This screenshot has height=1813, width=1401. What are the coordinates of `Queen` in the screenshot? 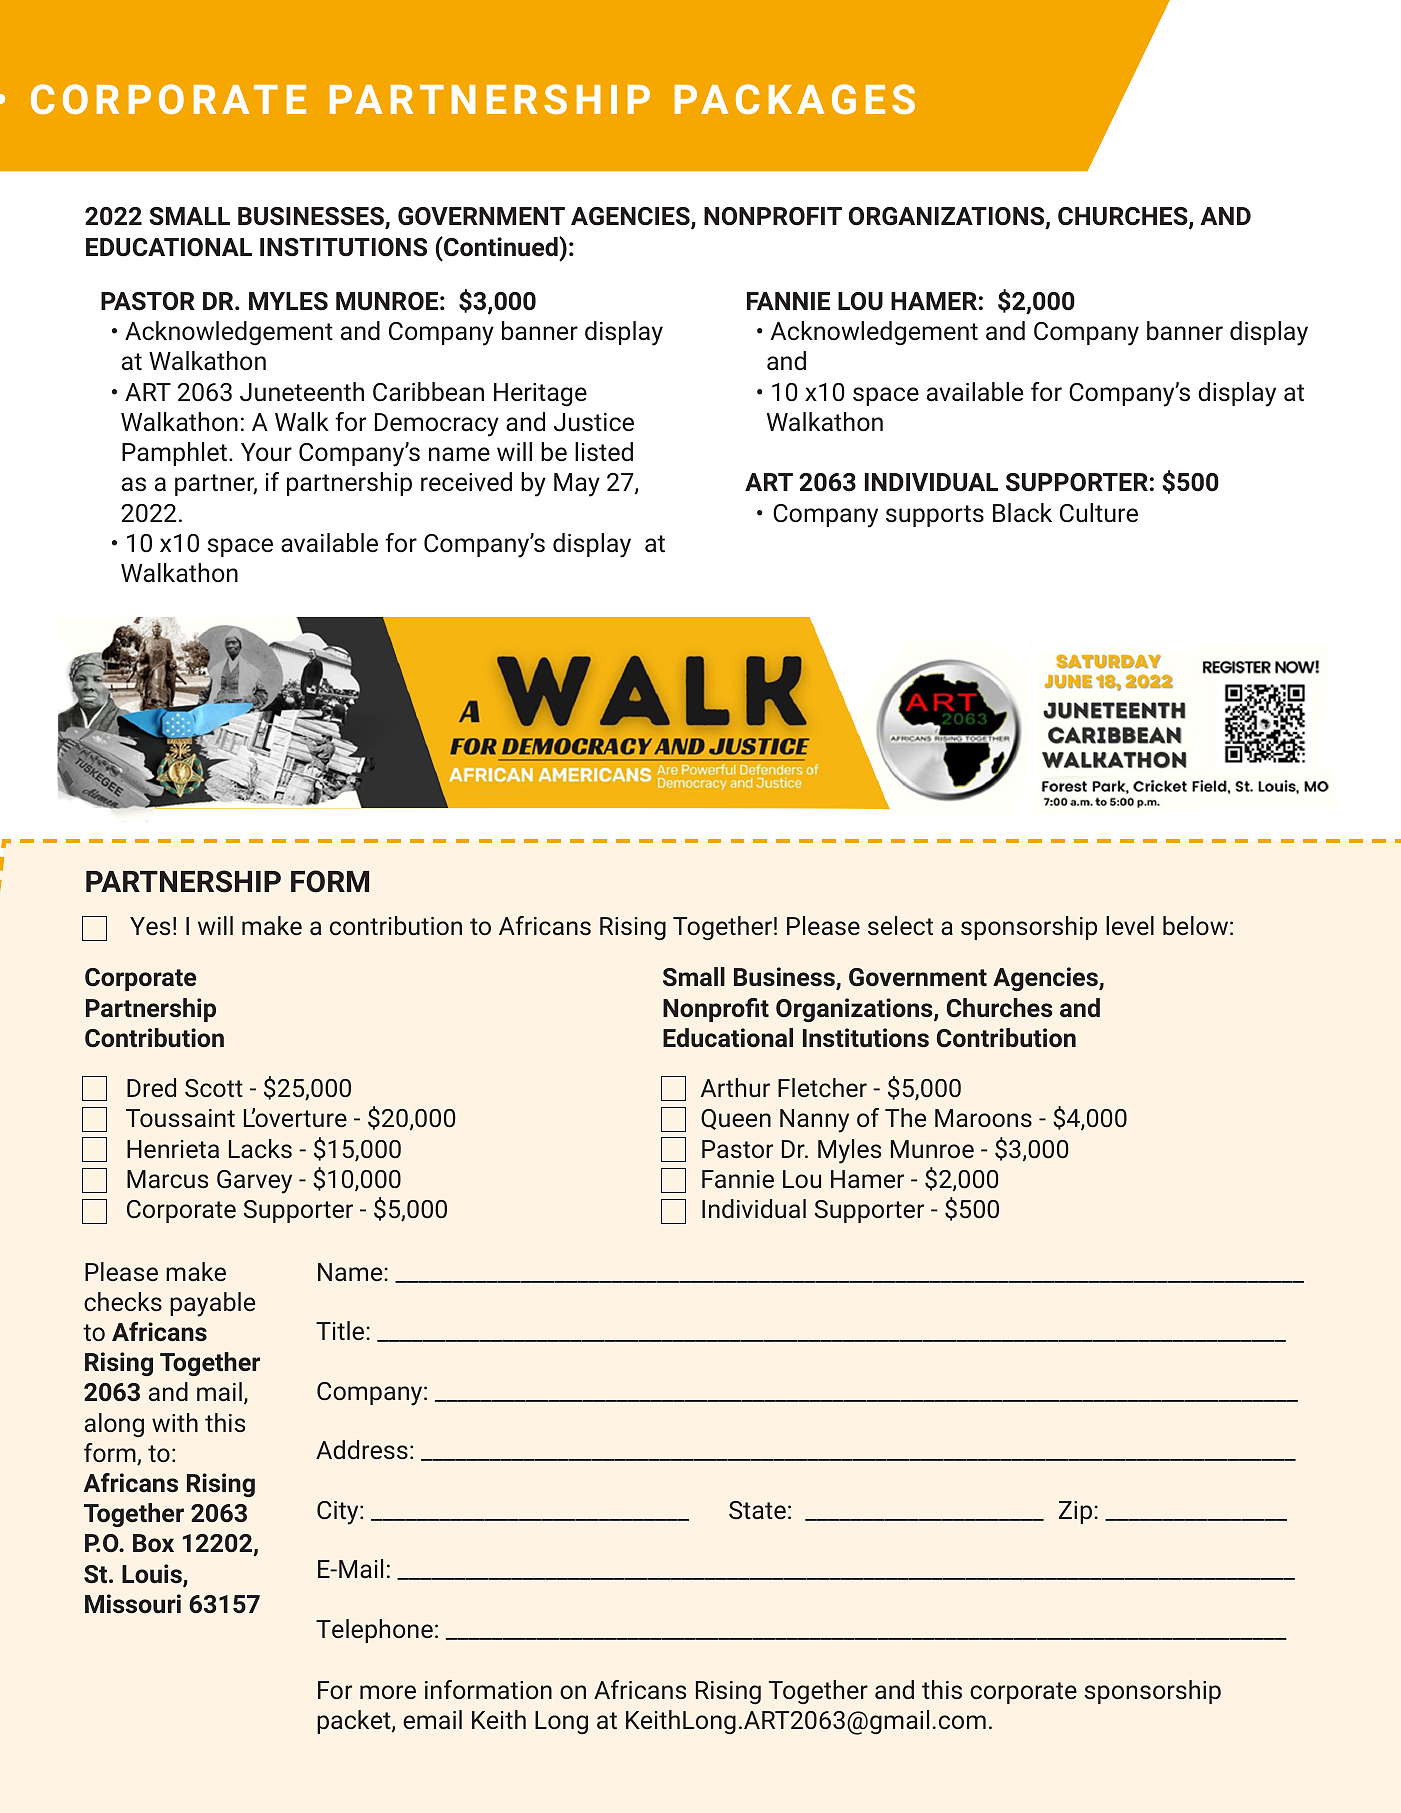 It's located at (736, 1119).
